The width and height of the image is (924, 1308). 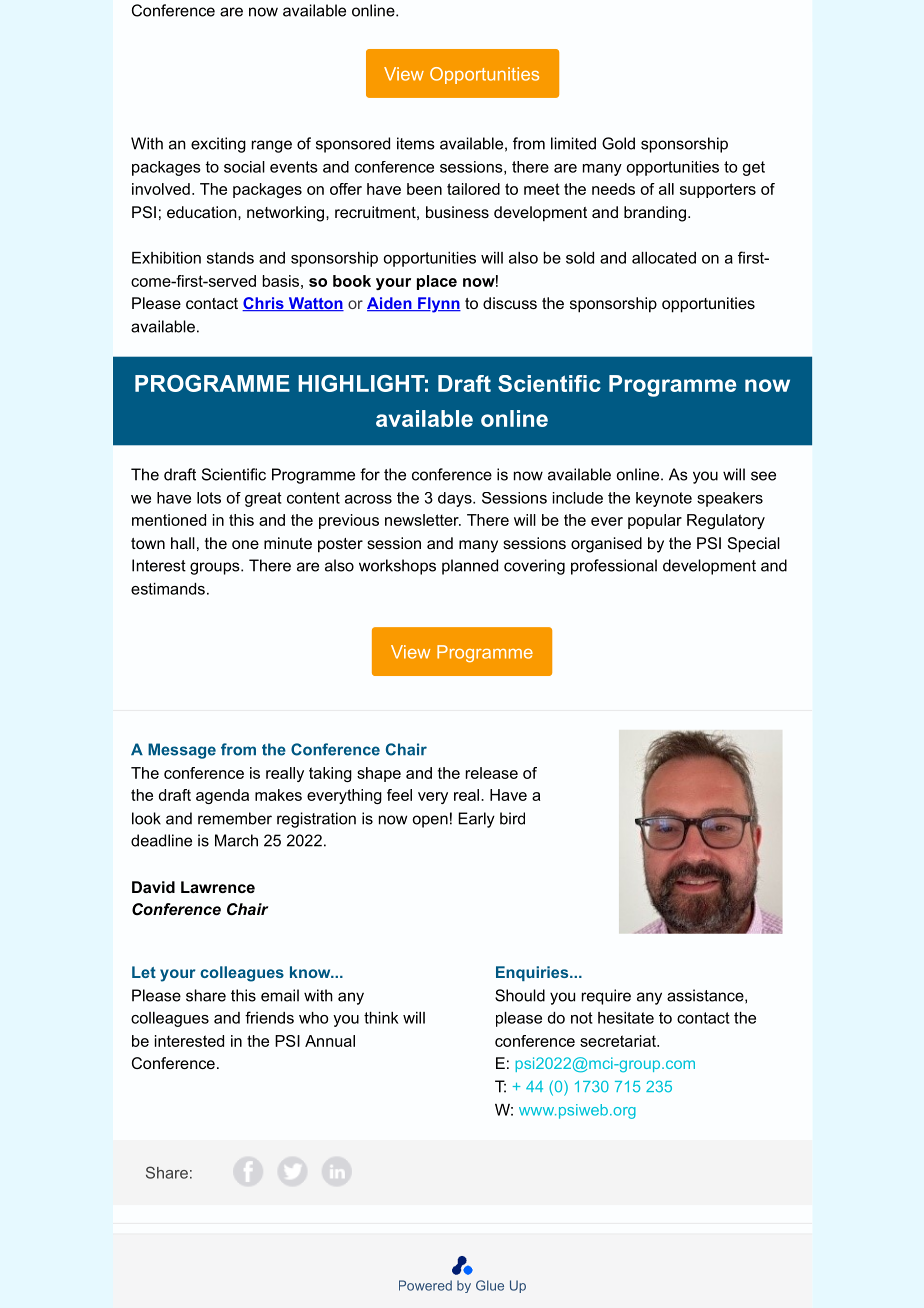 What do you see at coordinates (183, 543) in the image?
I see `hall` at bounding box center [183, 543].
